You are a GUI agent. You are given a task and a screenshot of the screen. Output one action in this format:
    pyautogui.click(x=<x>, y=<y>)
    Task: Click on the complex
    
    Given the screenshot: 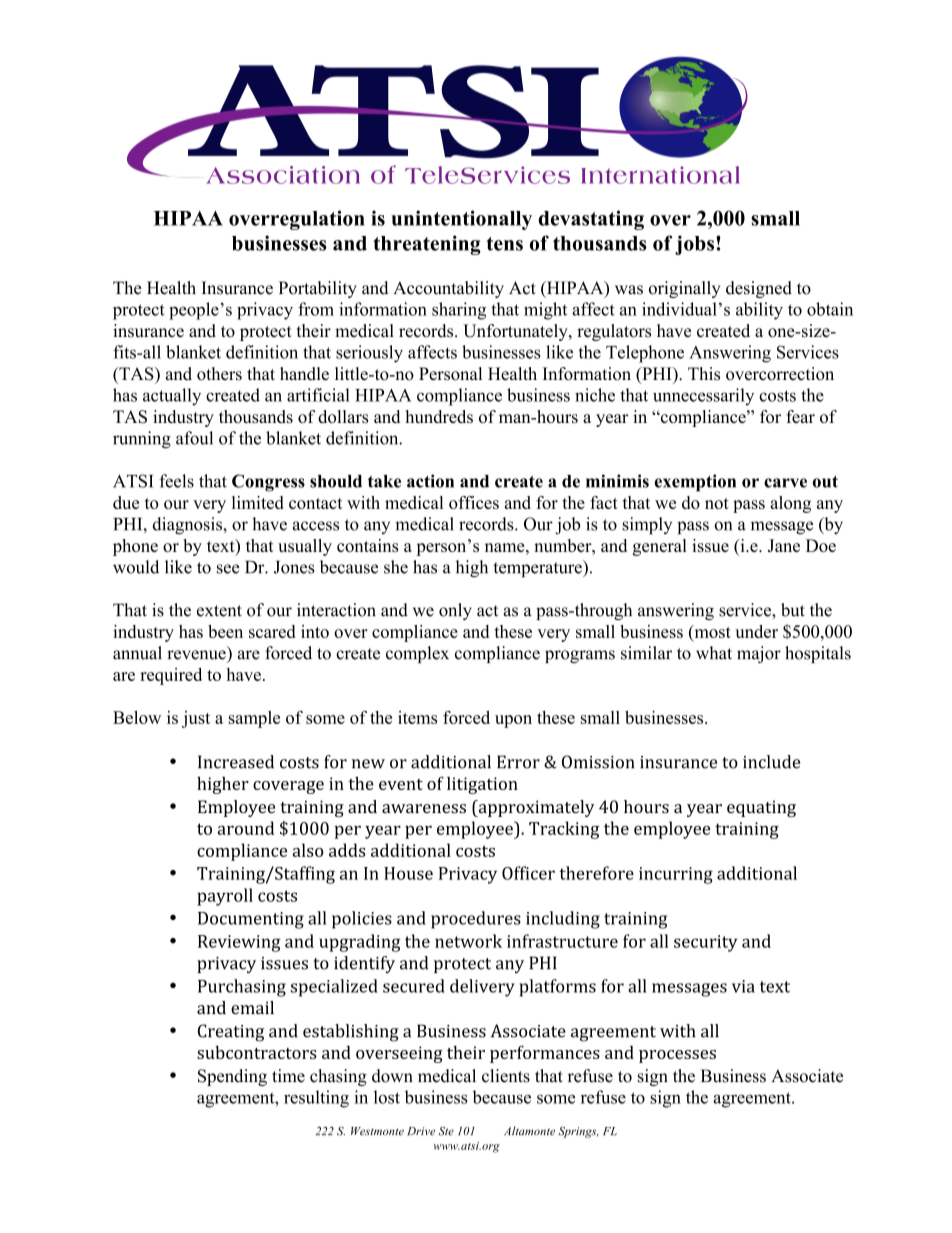 What is the action you would take?
    pyautogui.click(x=417, y=654)
